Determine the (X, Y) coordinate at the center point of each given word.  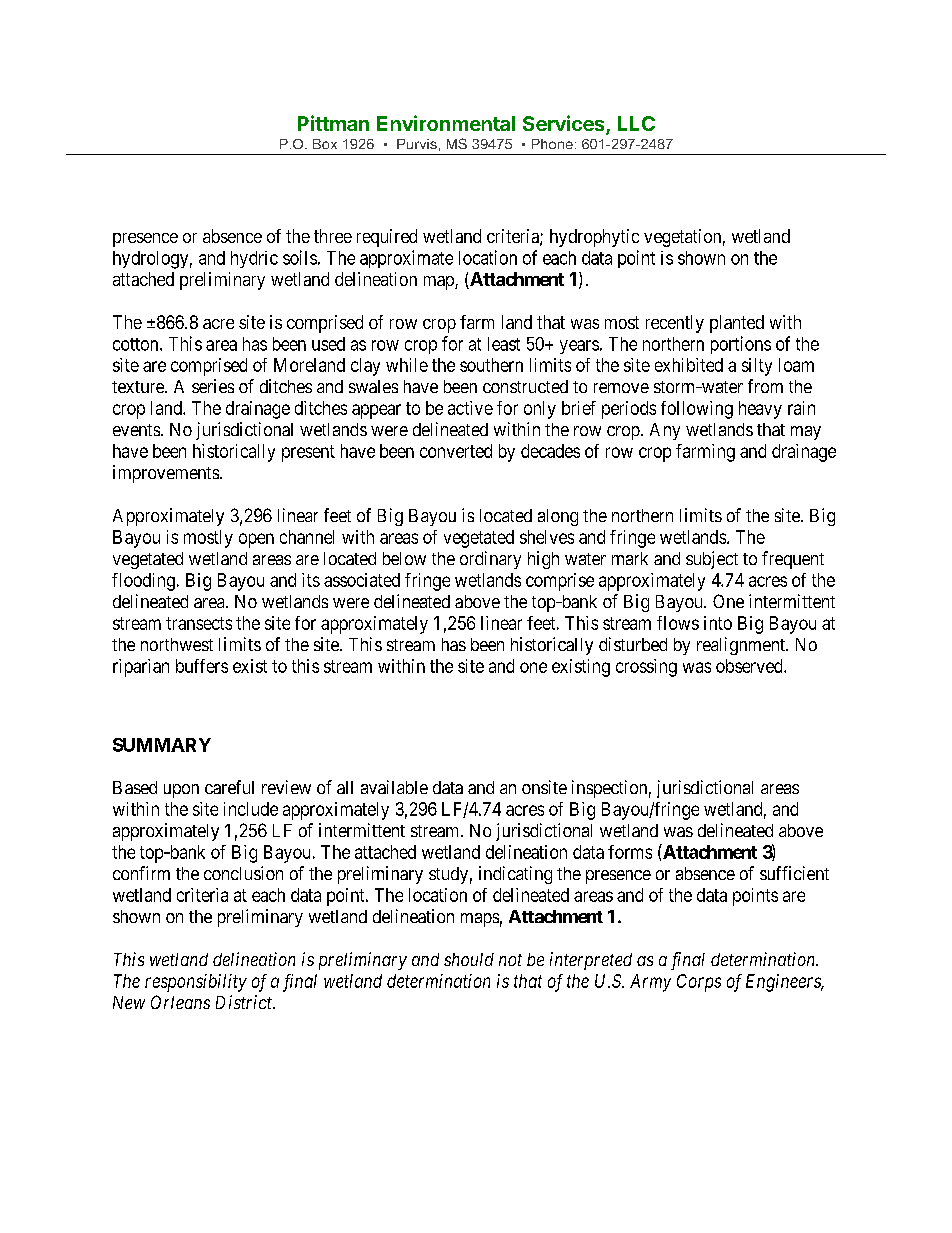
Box (325, 144)
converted (456, 451)
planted (737, 324)
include (251, 809)
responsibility (196, 983)
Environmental (446, 123)
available (394, 787)
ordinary (490, 560)
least (504, 344)
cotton (137, 344)
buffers (202, 666)
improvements (167, 474)
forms (630, 852)
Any (665, 431)
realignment (742, 646)
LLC (636, 123)
